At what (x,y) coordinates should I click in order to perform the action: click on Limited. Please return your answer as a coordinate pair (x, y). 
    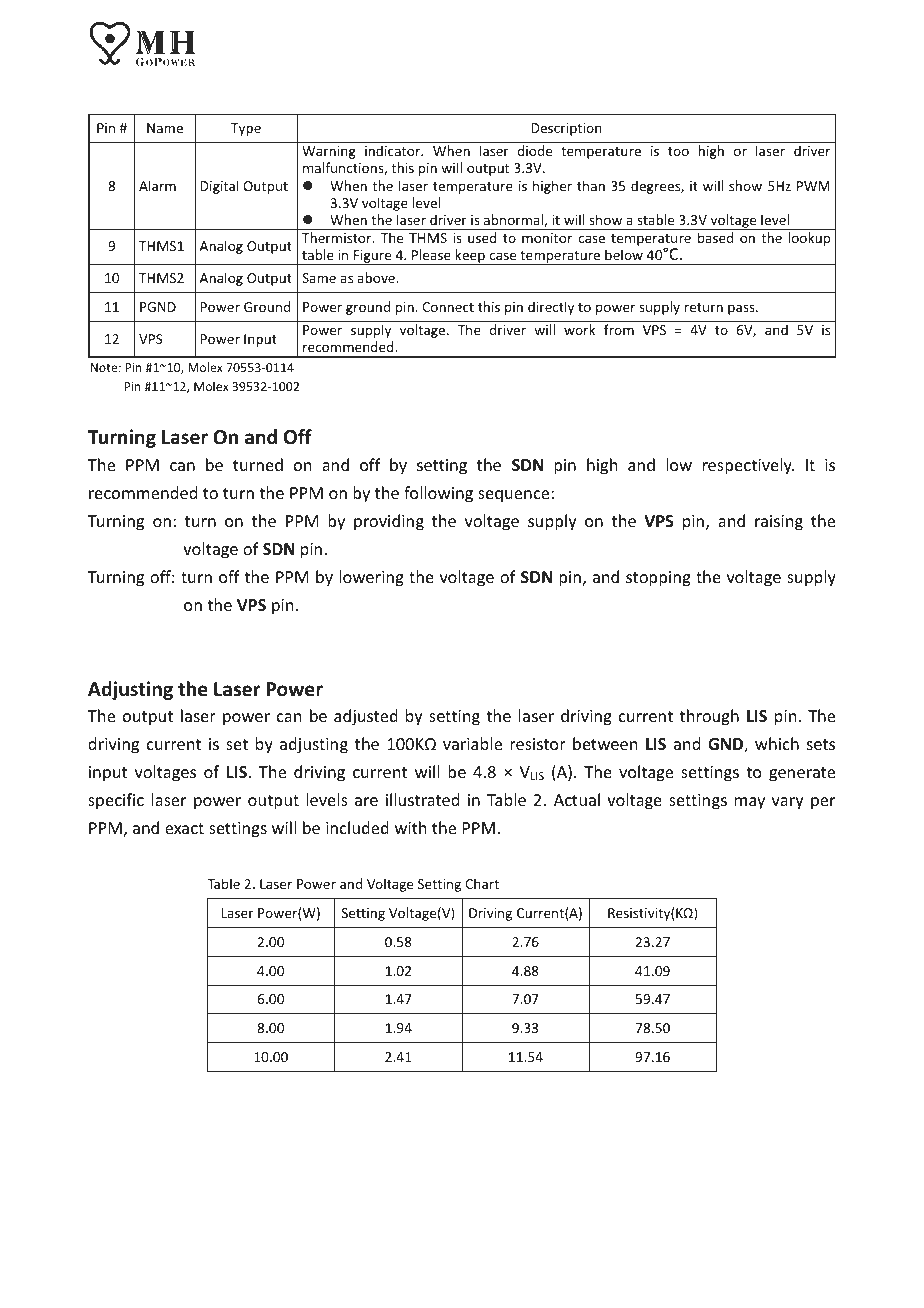
    Looking at the image, I should click on (227, 1278).
